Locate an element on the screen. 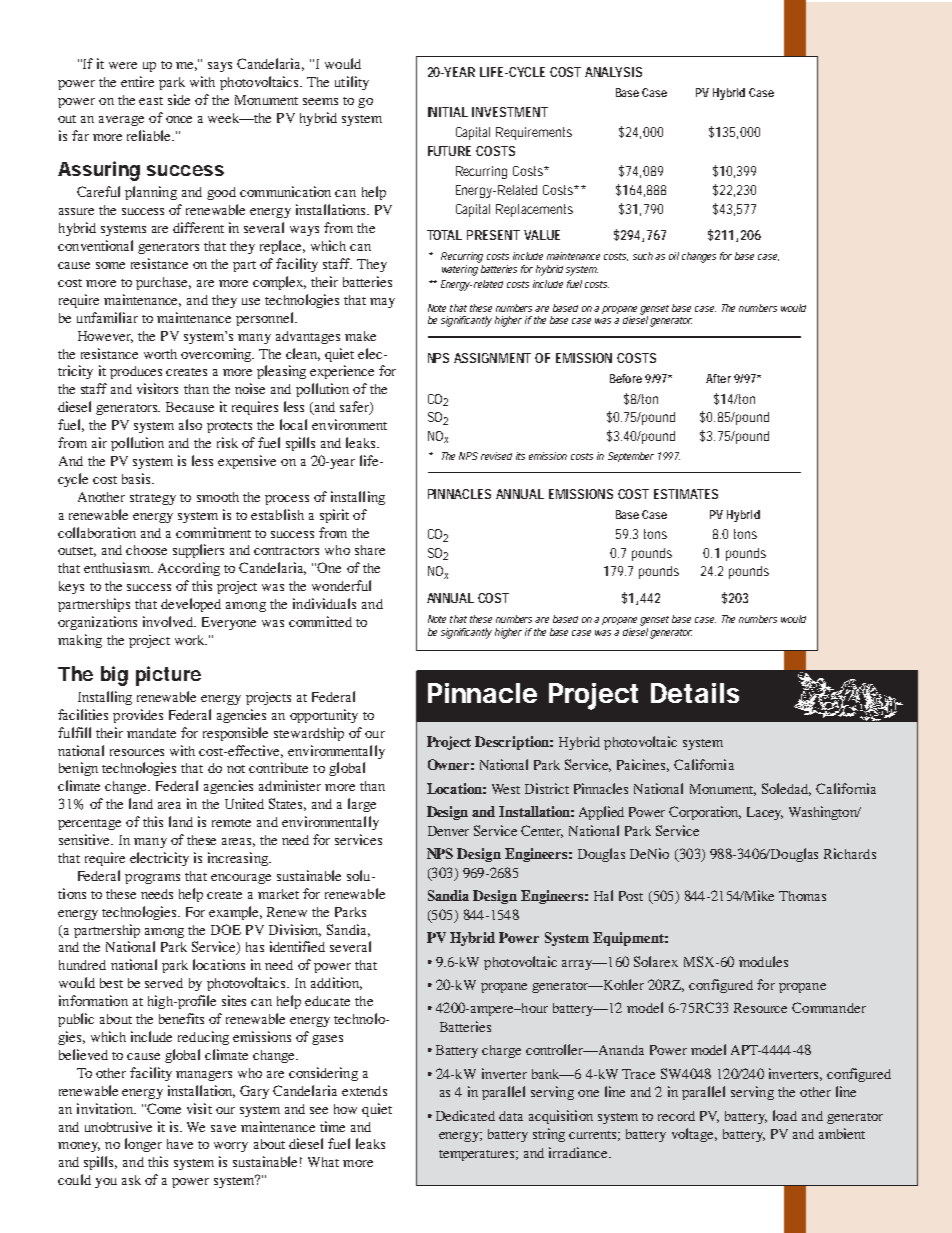 This screenshot has width=952, height=1233. Dedicated is located at coordinates (465, 1115).
